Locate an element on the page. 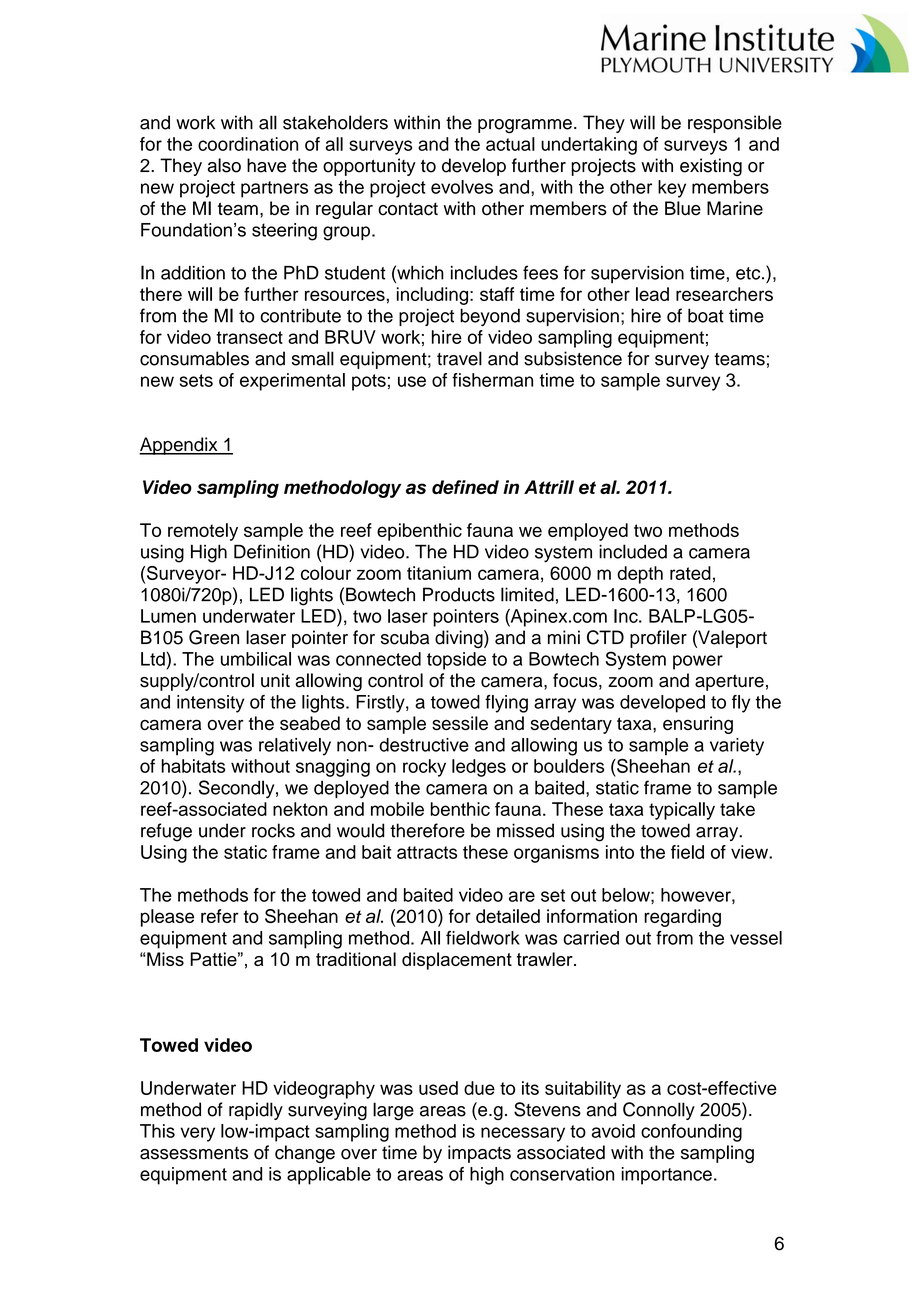 This image has width=924, height=1309. used is located at coordinates (438, 1088).
